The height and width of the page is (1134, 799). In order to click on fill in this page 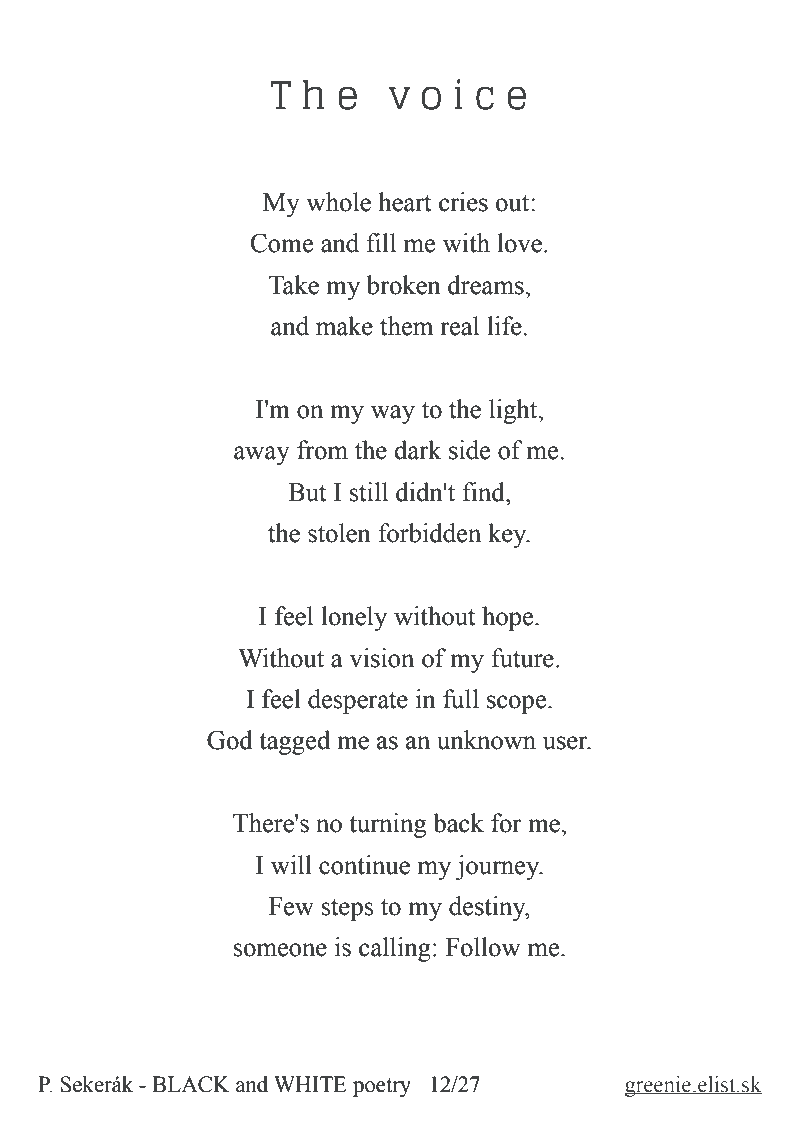, I will do `click(381, 242)`.
